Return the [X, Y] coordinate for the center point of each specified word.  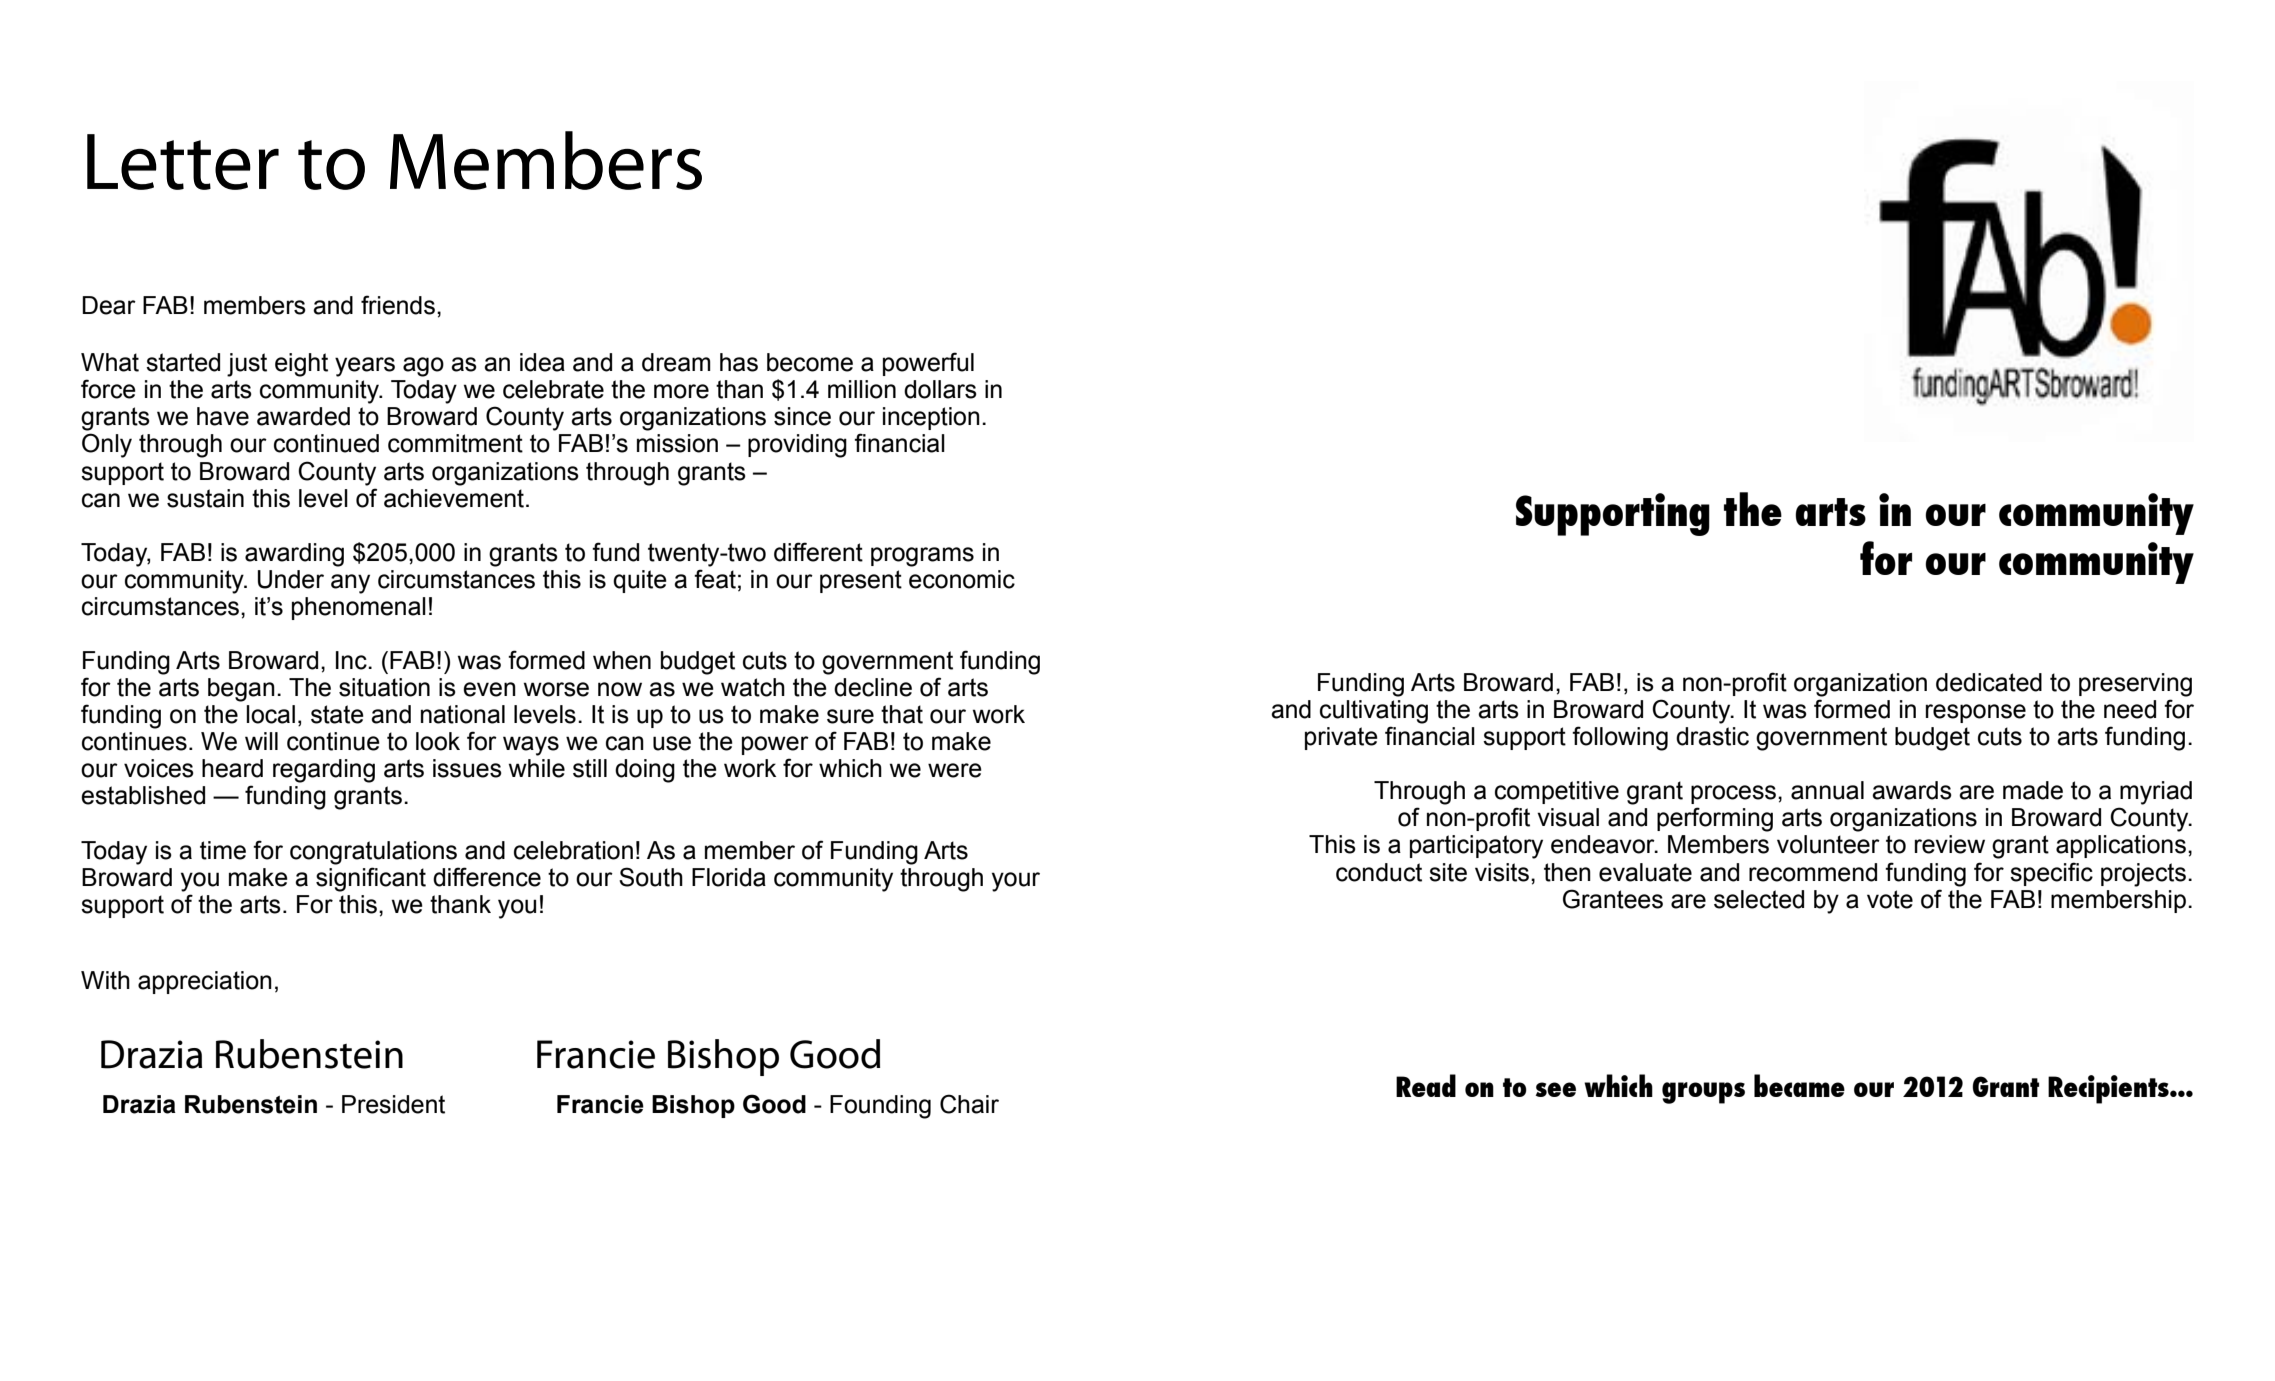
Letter [183, 162]
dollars [940, 389]
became [1799, 1085]
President [393, 1104]
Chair [969, 1104]
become [810, 362]
